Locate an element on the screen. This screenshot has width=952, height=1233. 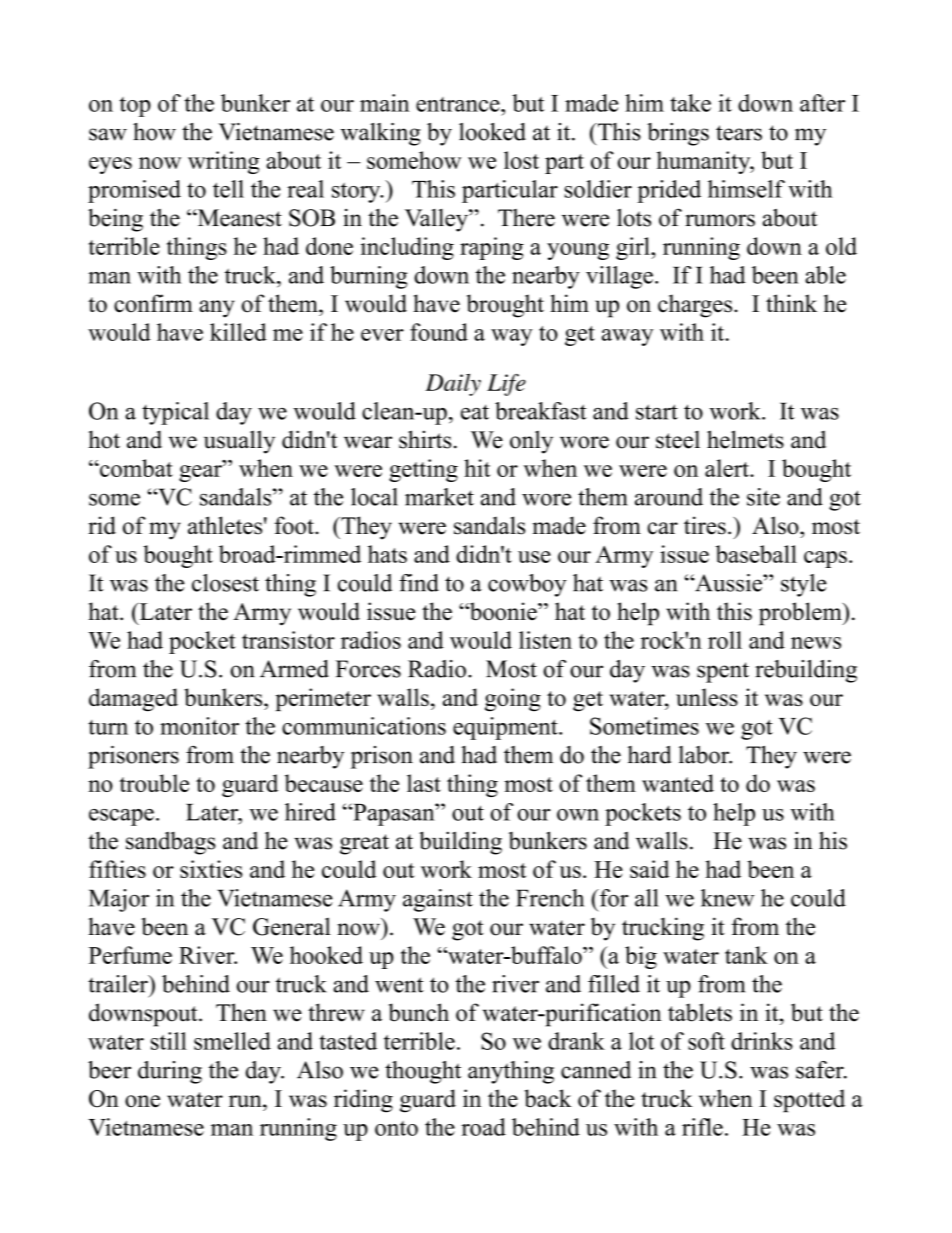
writing is located at coordinates (224, 162).
